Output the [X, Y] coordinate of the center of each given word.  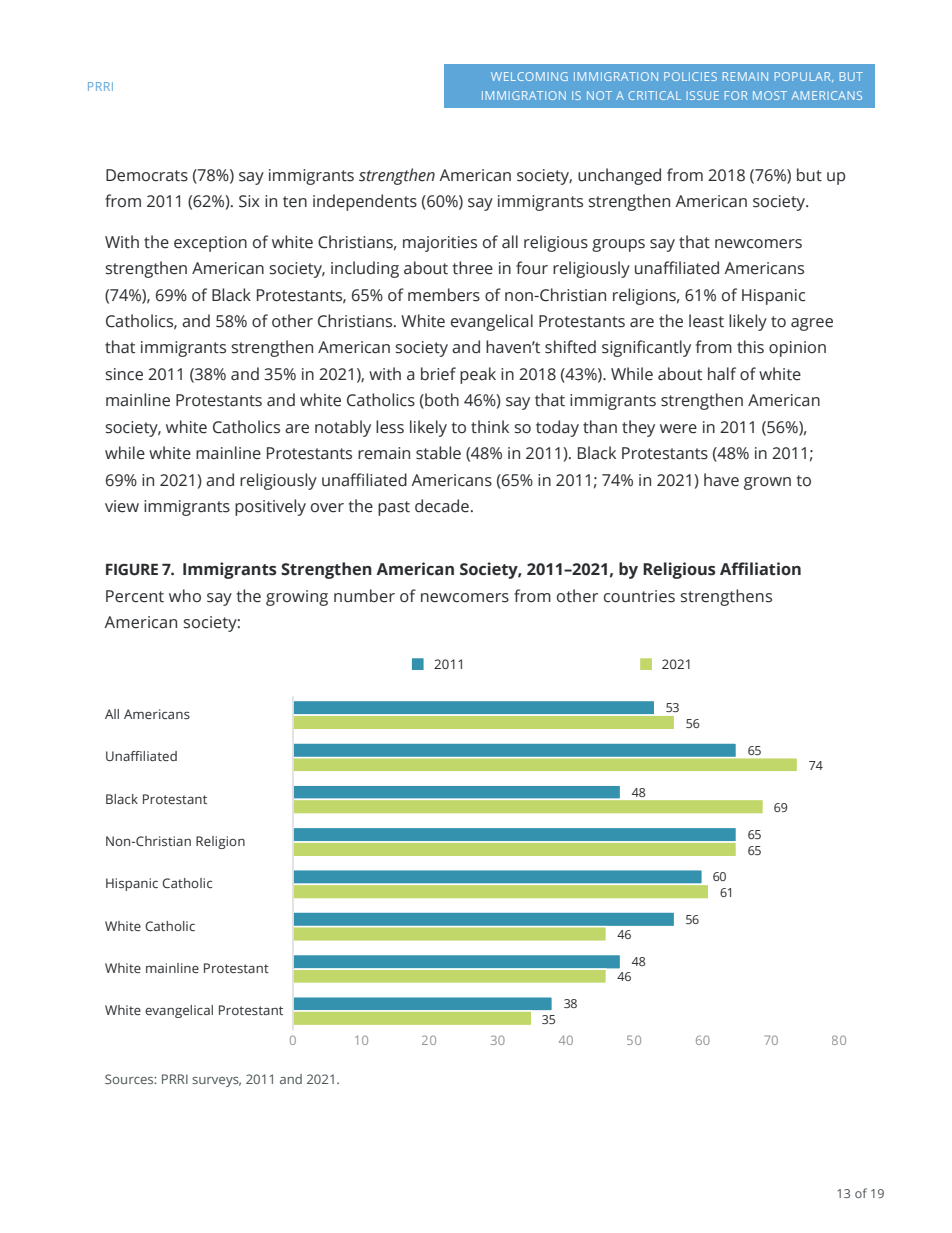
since [124, 374]
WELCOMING [529, 76]
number [364, 596]
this [750, 347]
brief [438, 374]
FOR [736, 95]
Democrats [147, 175]
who [185, 595]
